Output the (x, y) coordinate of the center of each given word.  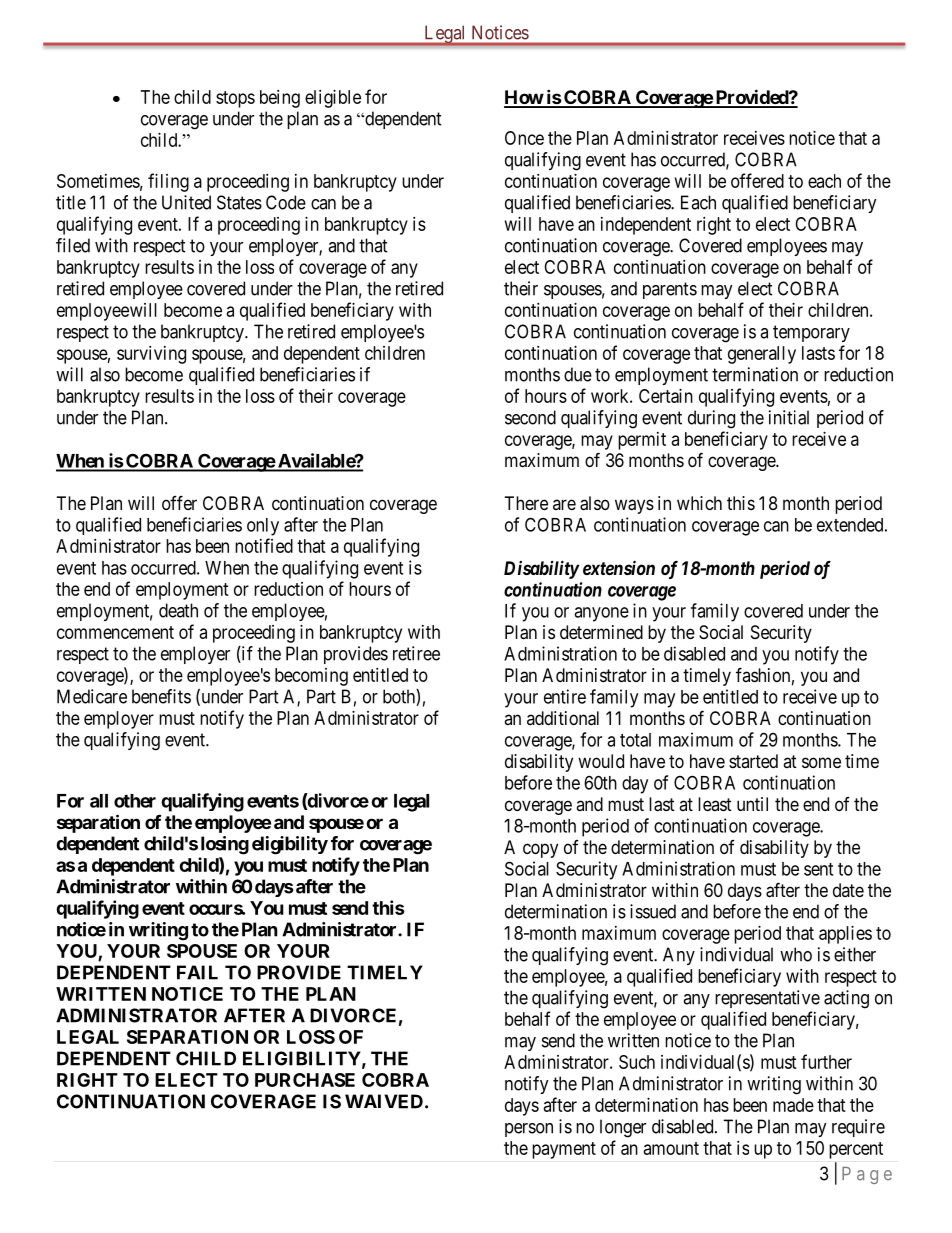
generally (762, 355)
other (135, 801)
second (530, 417)
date (848, 890)
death (178, 610)
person (529, 1130)
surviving (151, 355)
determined (601, 632)
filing (168, 182)
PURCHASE (305, 1080)
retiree (416, 653)
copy (540, 850)
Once (524, 138)
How (524, 98)
